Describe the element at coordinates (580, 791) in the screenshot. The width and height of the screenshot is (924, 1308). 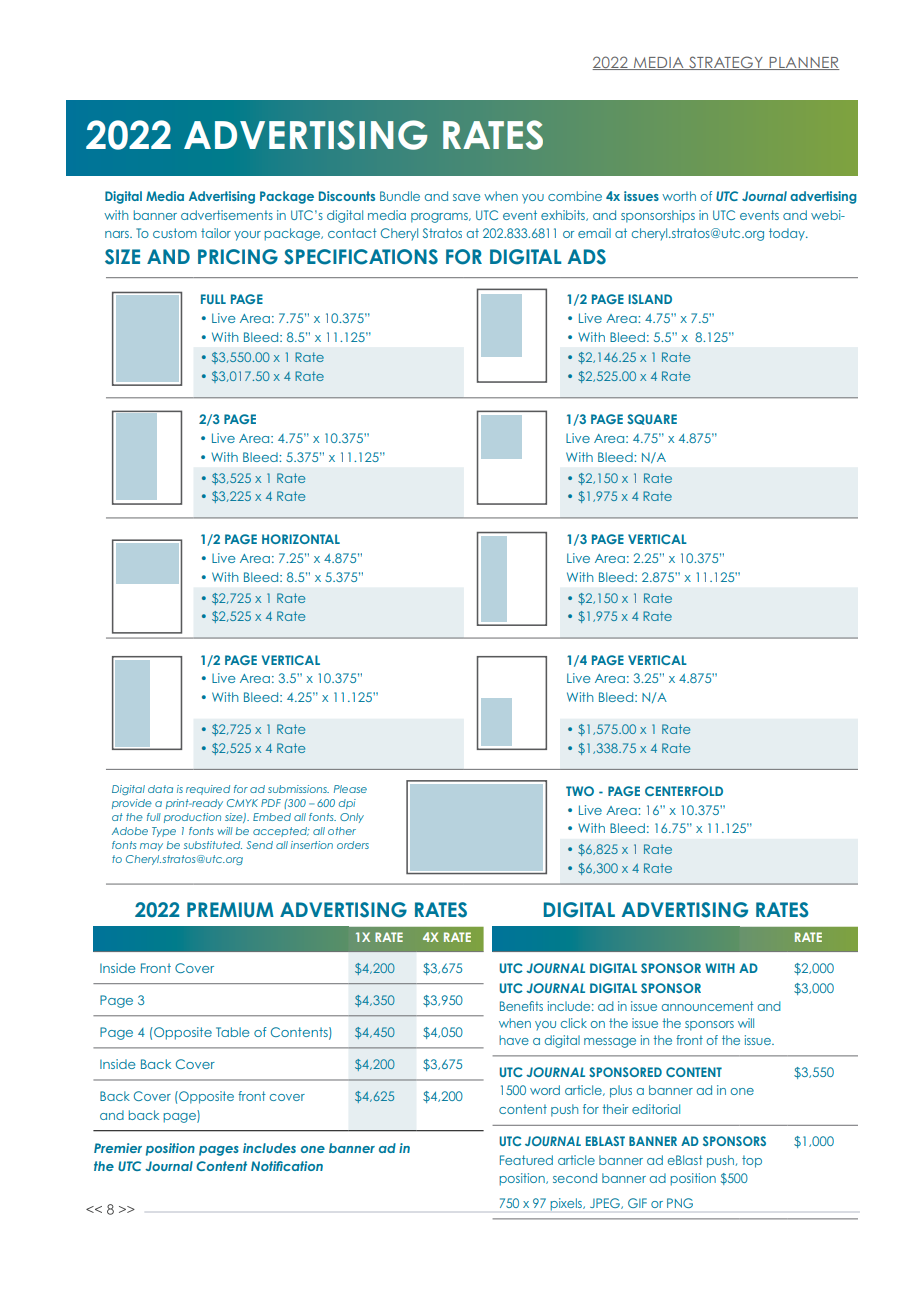
I see `TWO` at that location.
